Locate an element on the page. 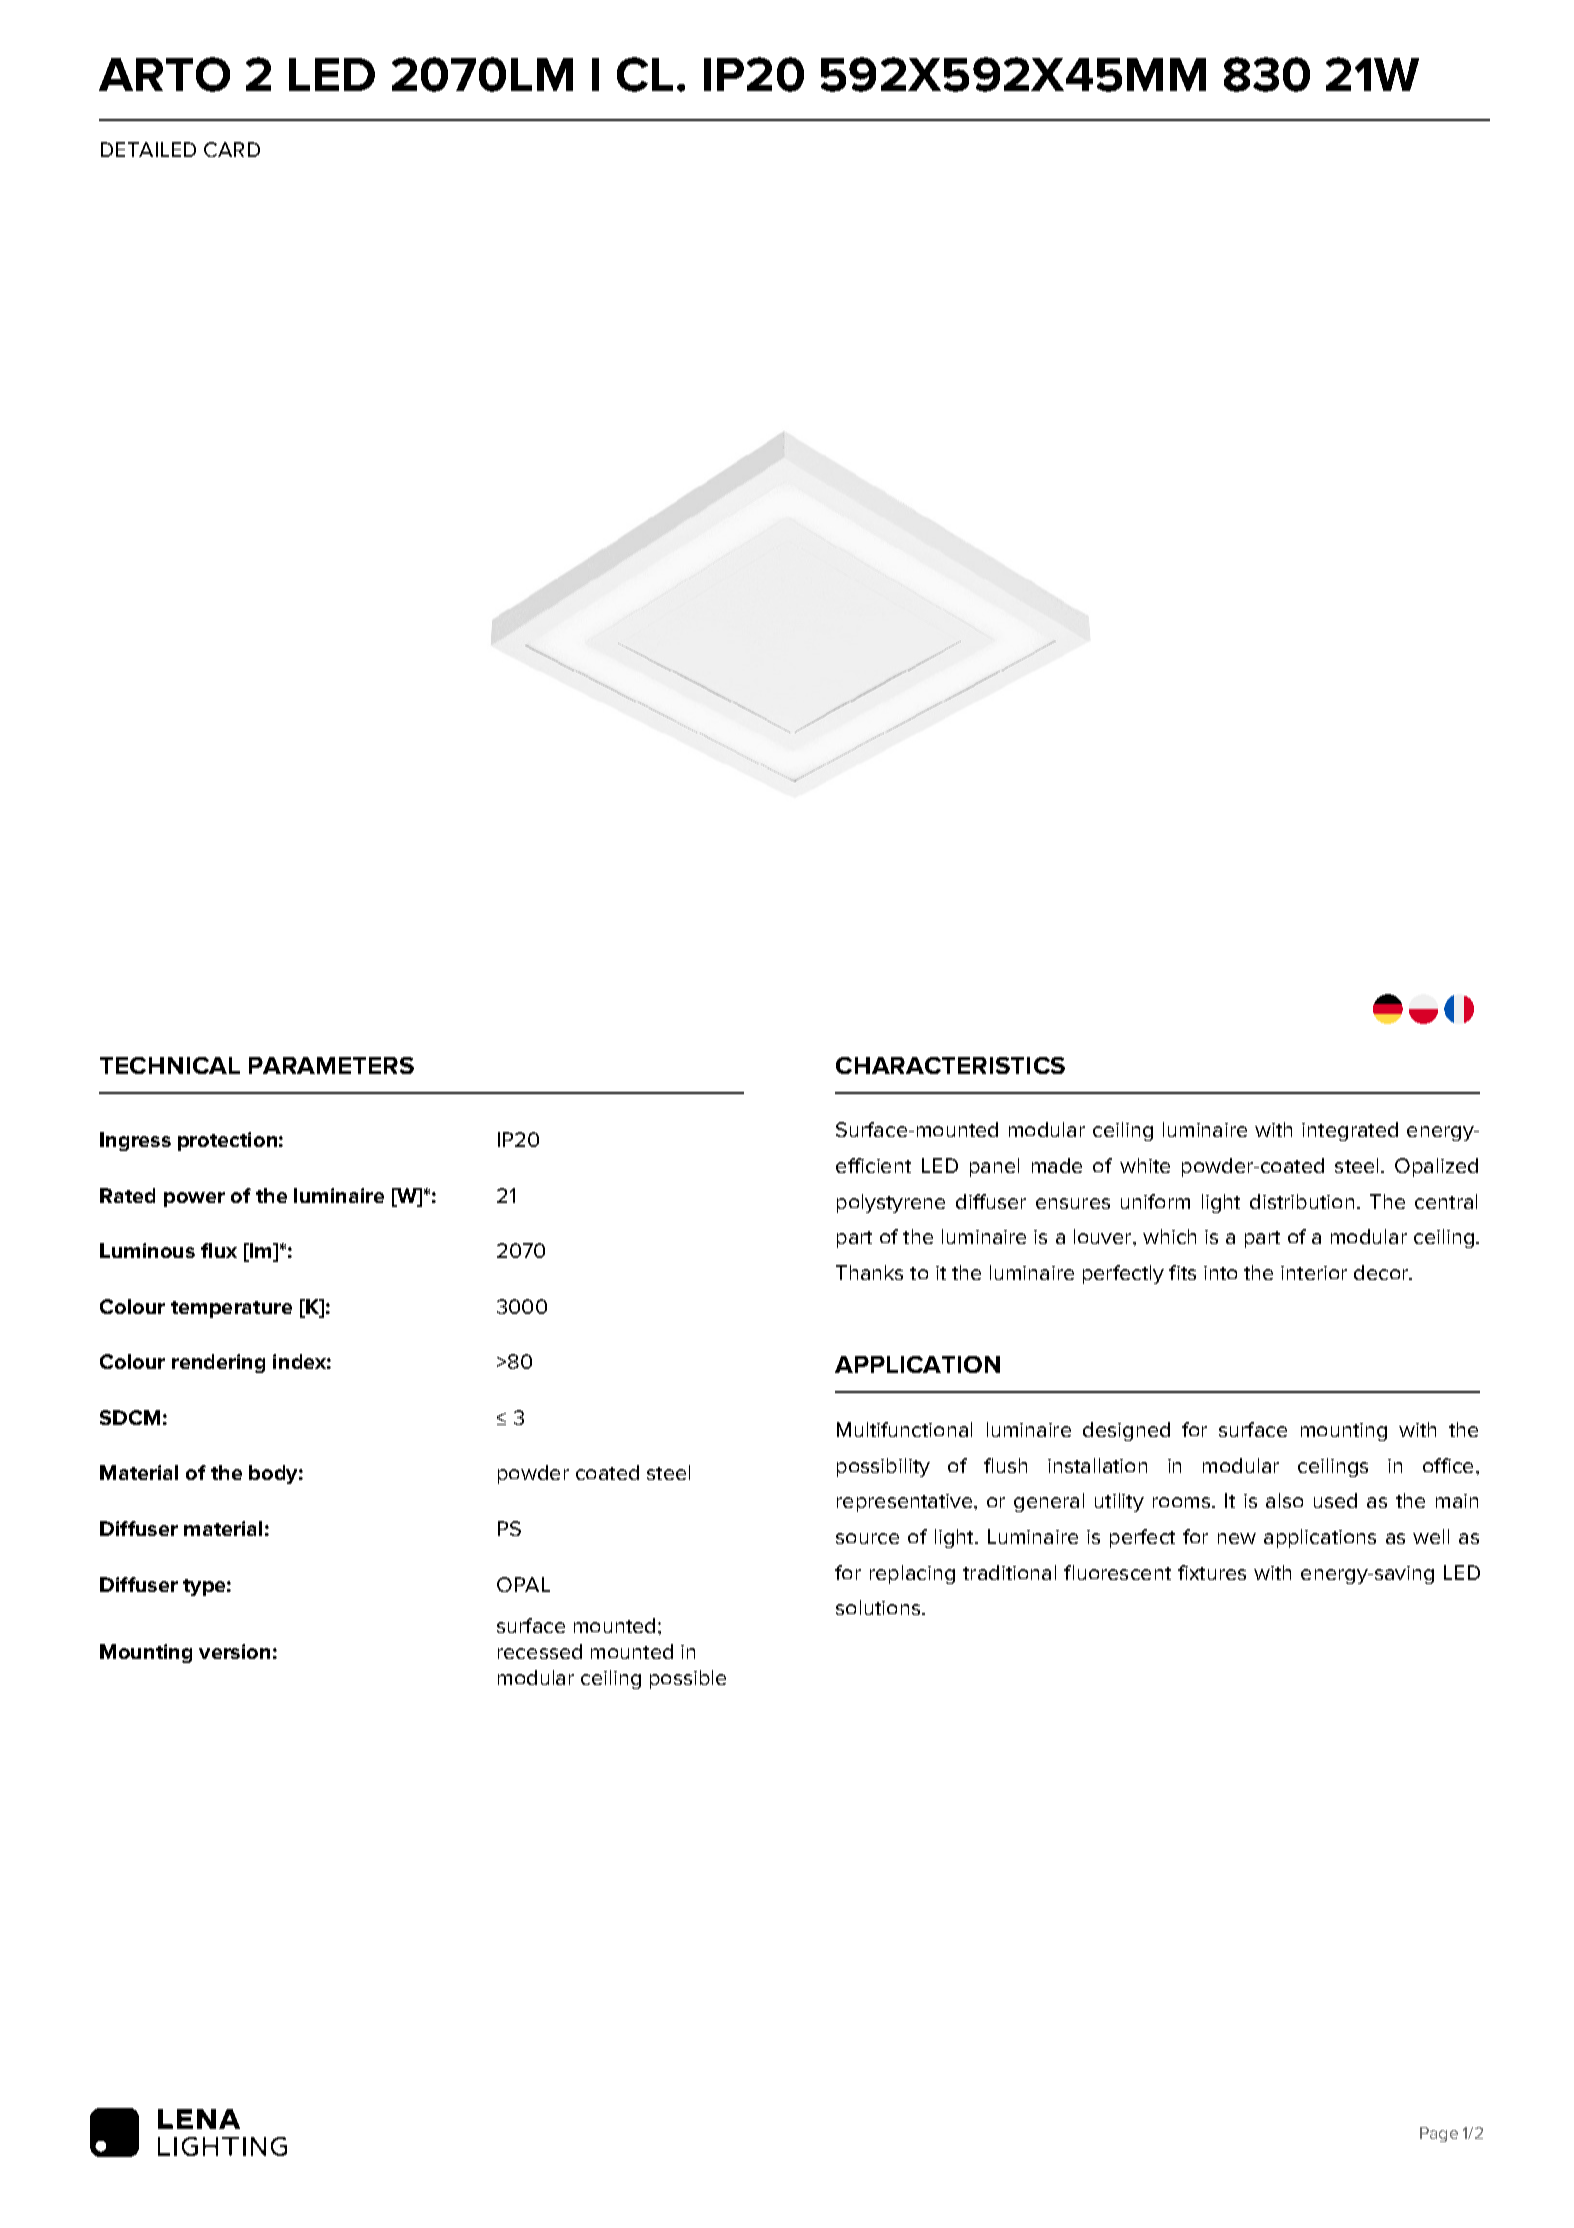 The width and height of the document is (1574, 2228). polystyrene is located at coordinates (891, 1203).
